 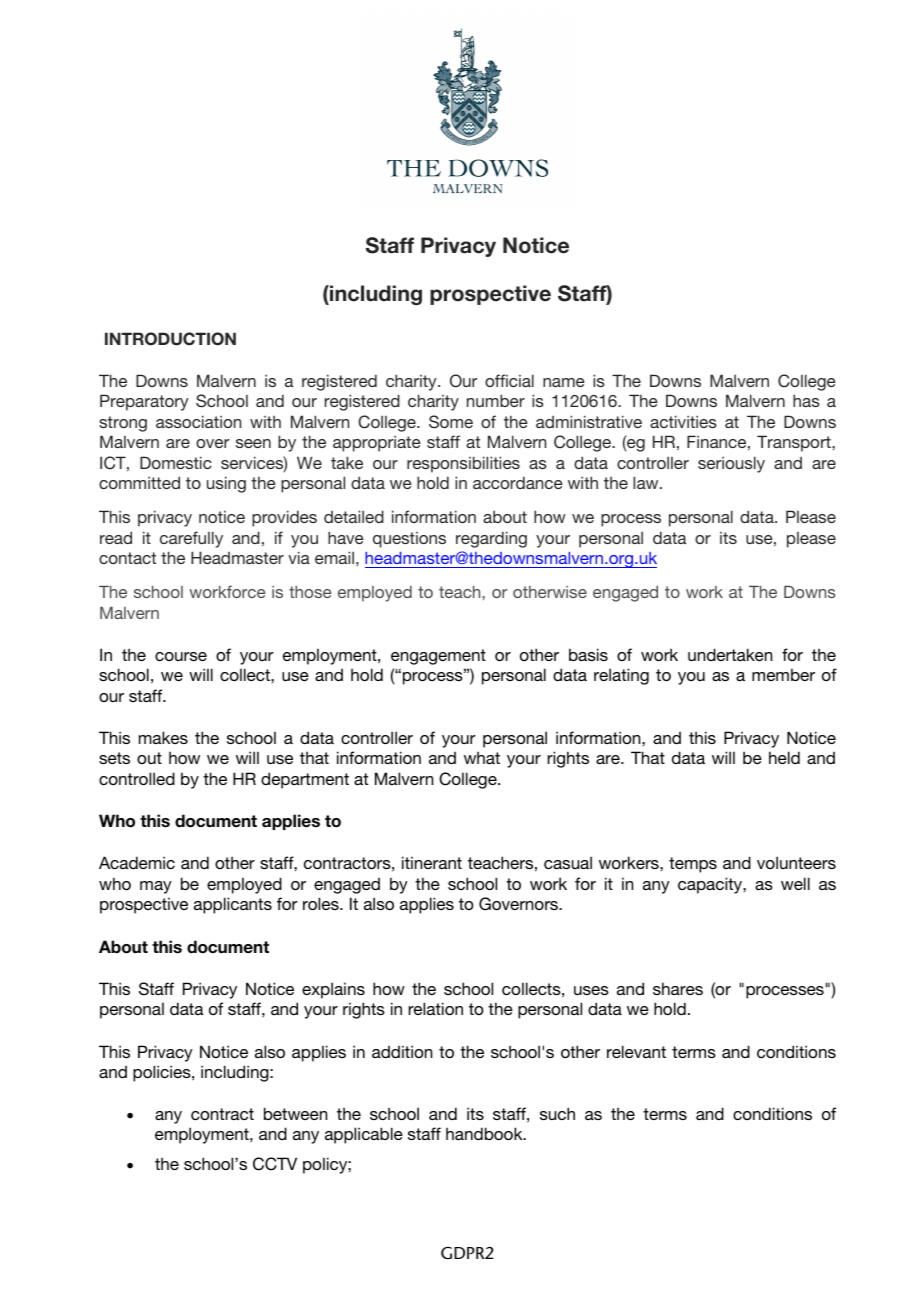 I want to click on CCTV, so click(x=275, y=1164).
